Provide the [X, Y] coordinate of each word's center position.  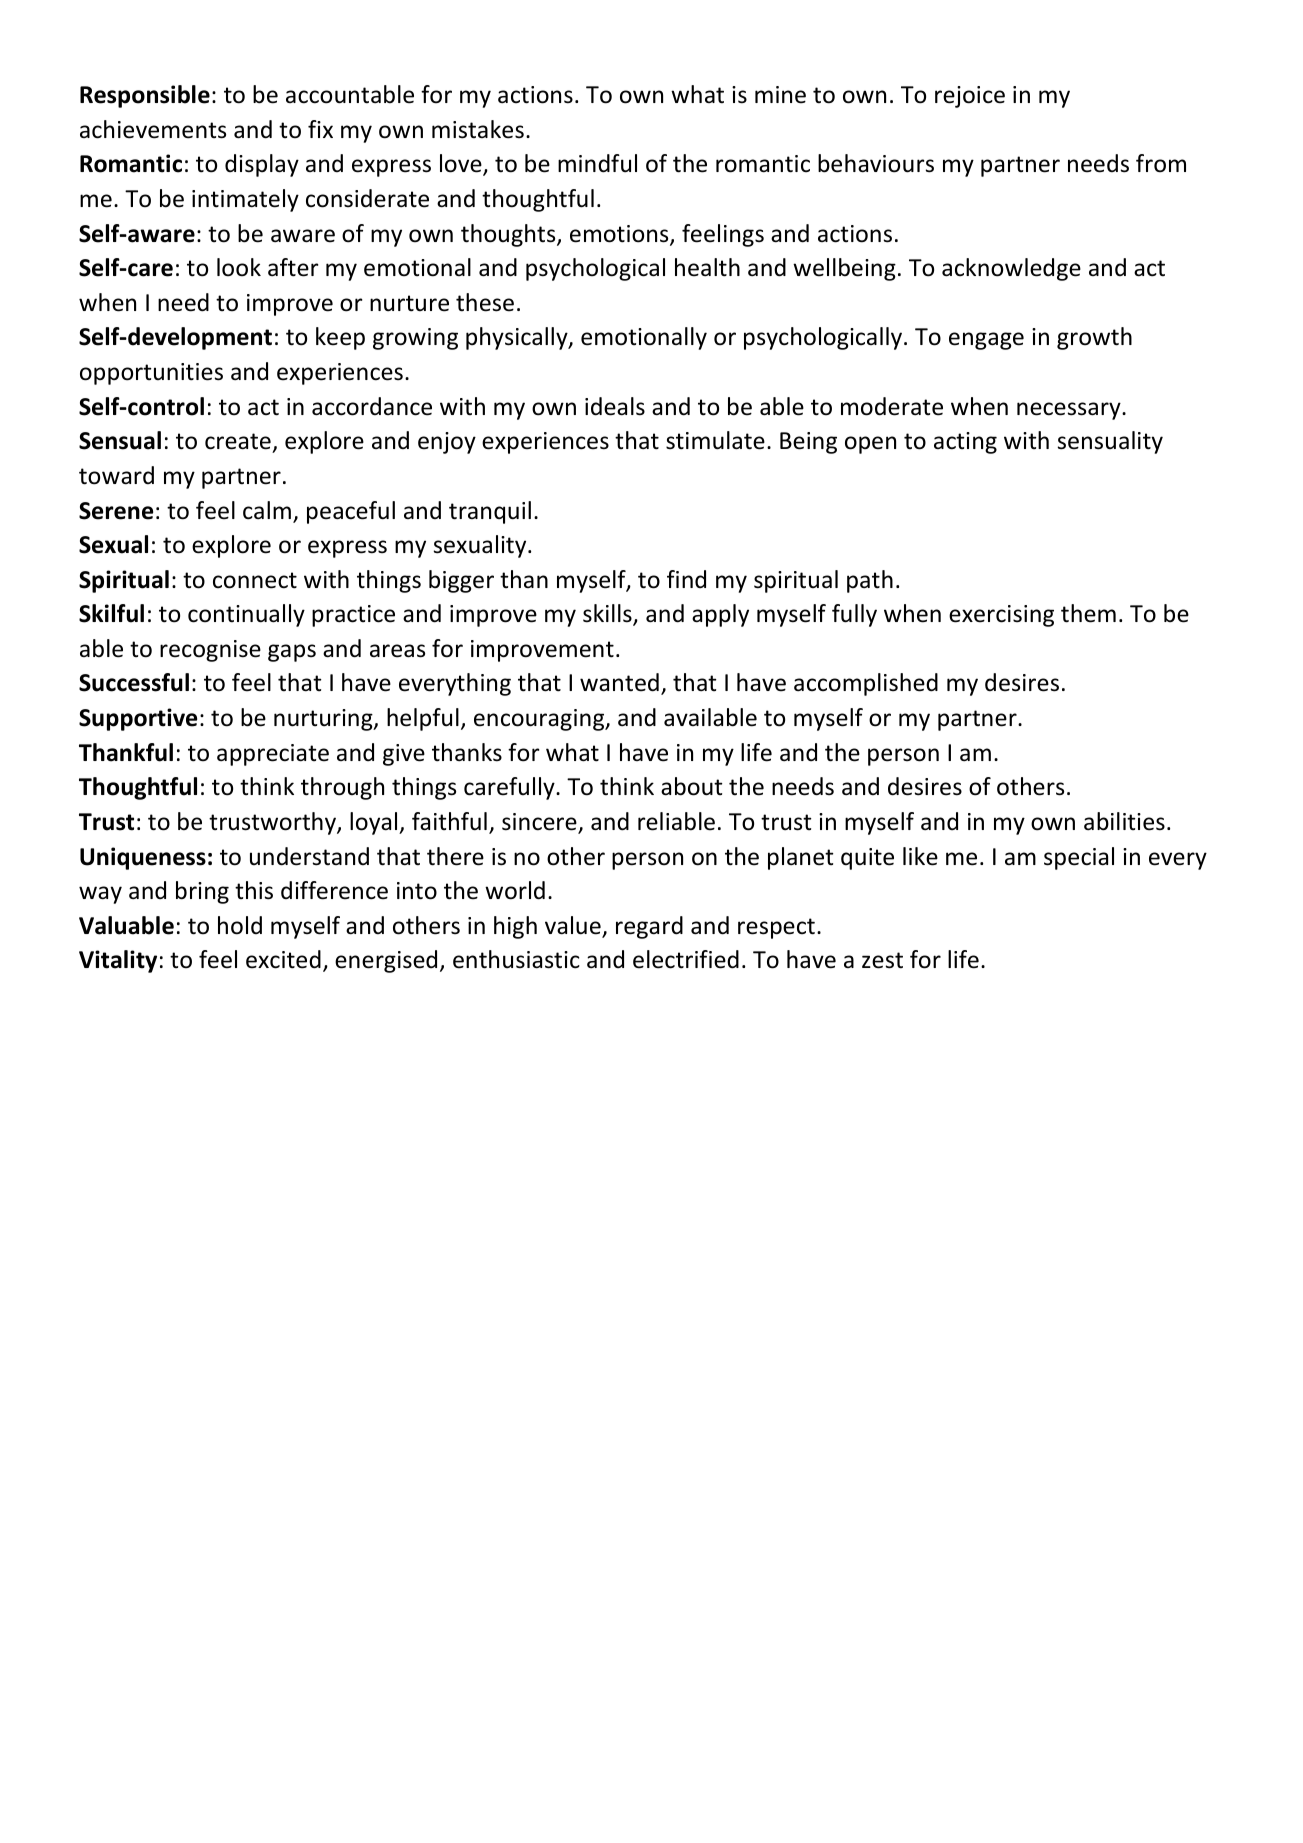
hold [240, 925]
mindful [597, 163]
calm [267, 510]
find [686, 579]
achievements [153, 129]
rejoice [970, 97]
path [870, 581]
